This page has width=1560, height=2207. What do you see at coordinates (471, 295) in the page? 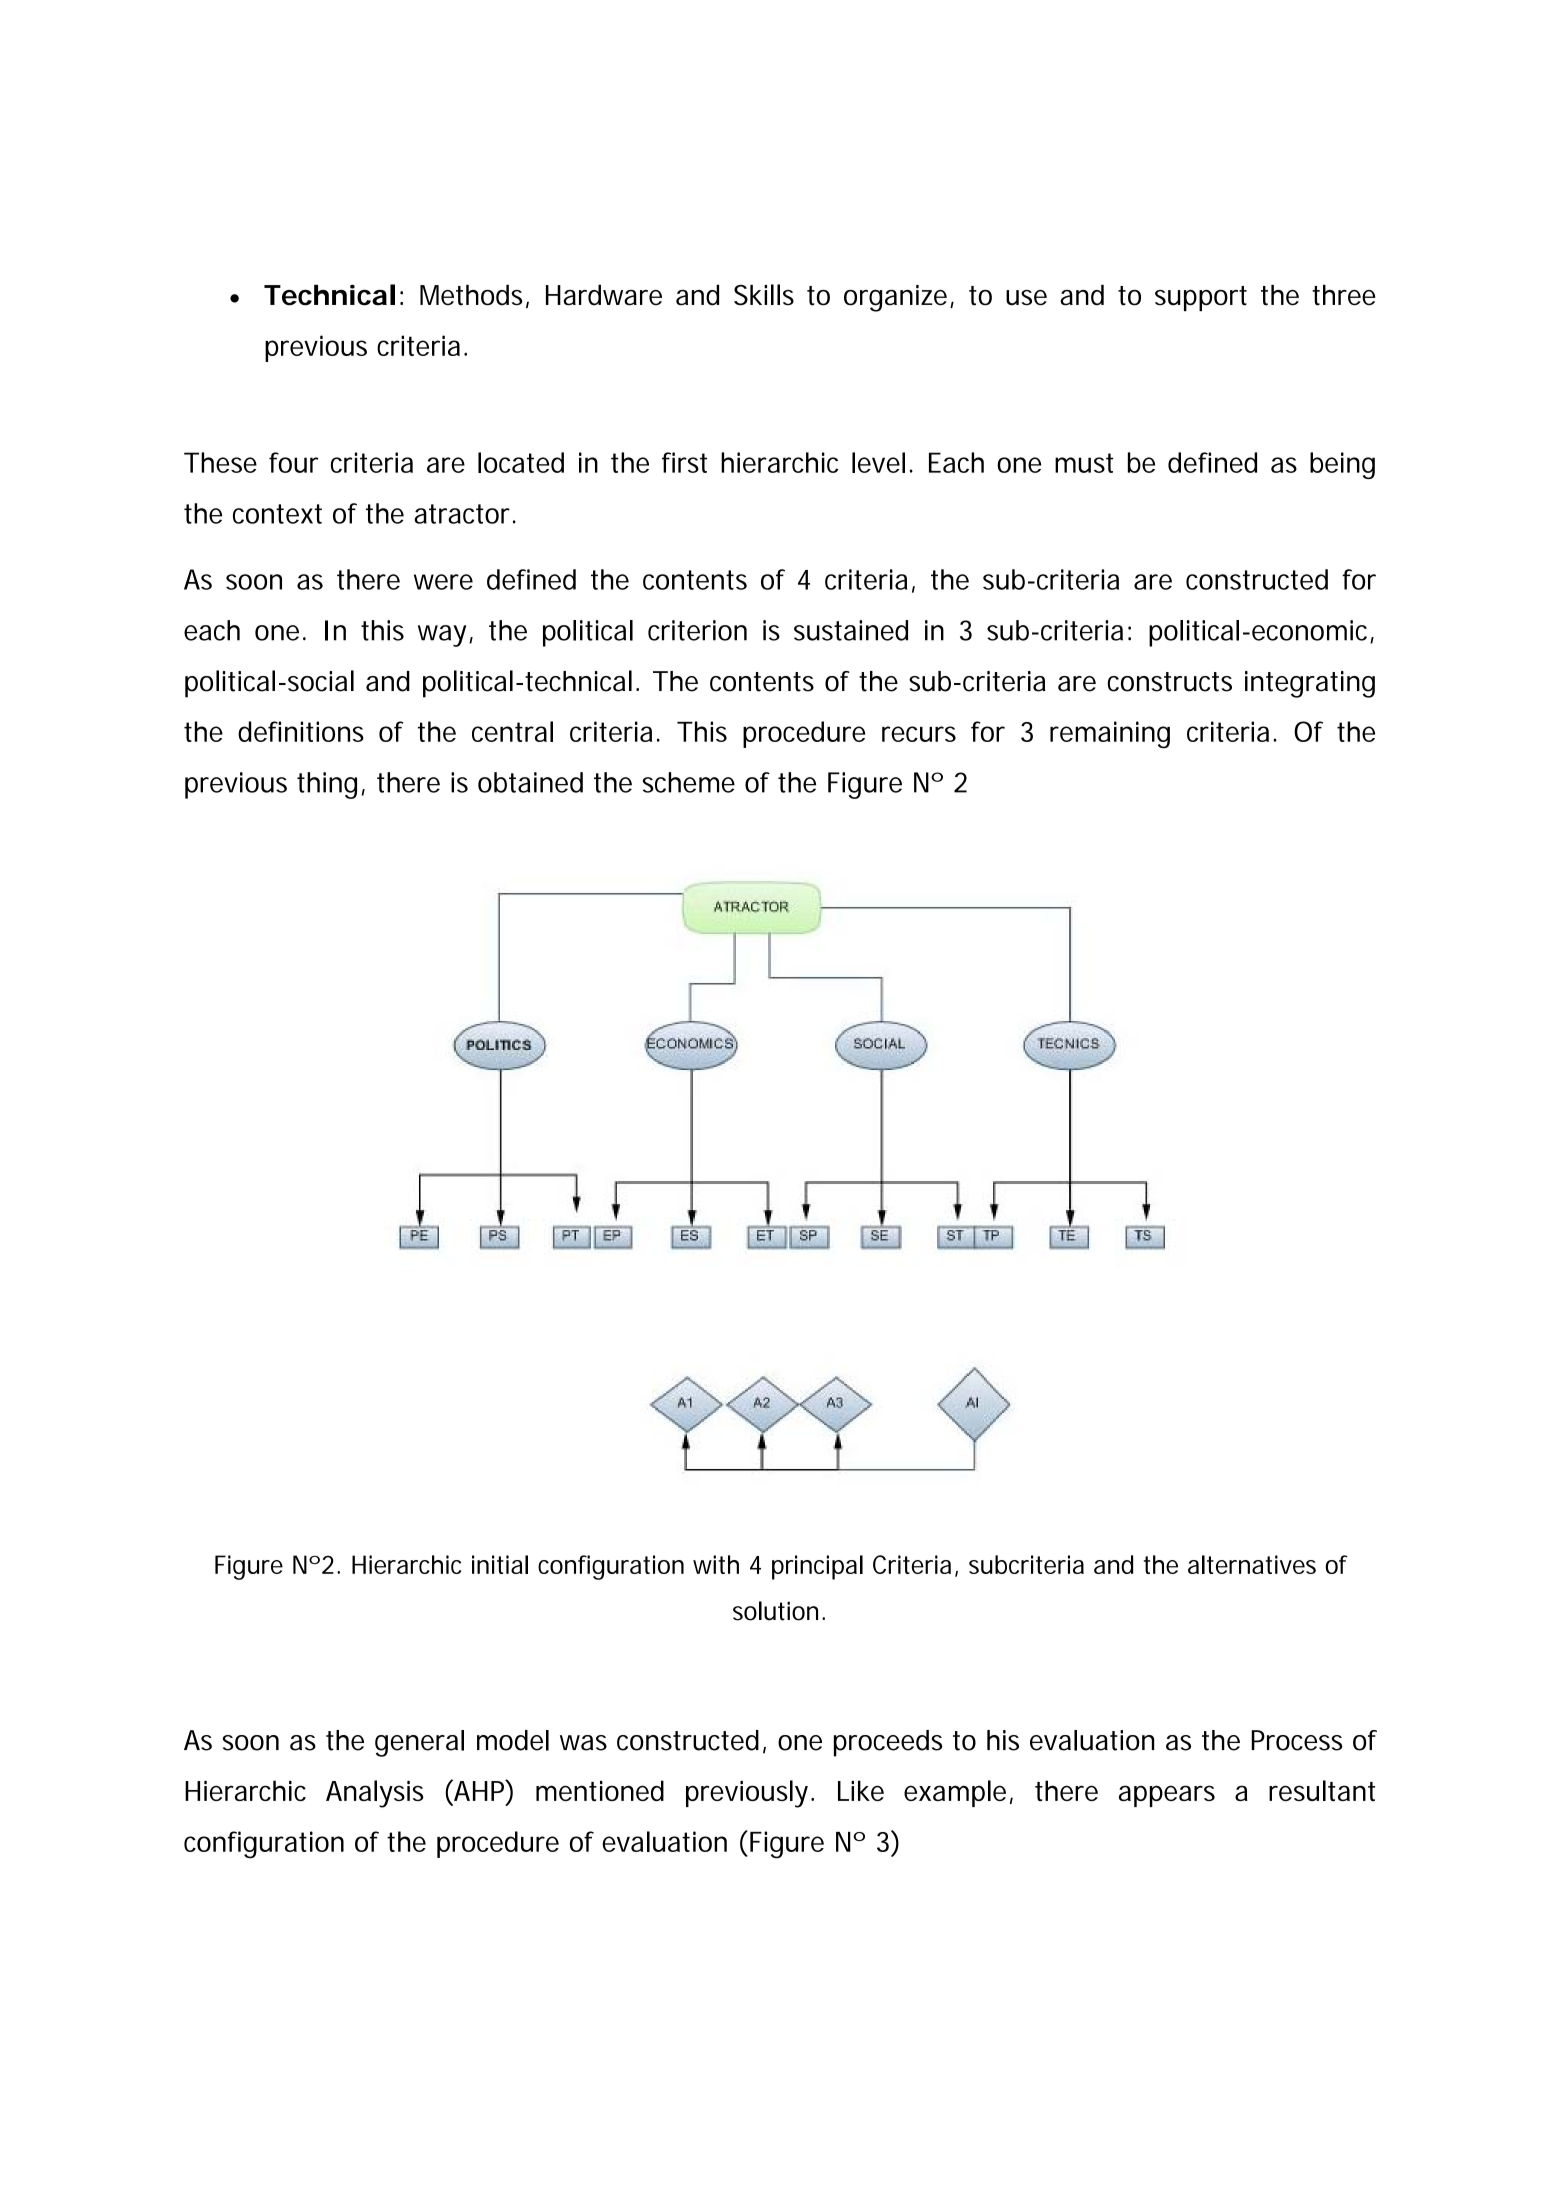
I see `Methods` at bounding box center [471, 295].
